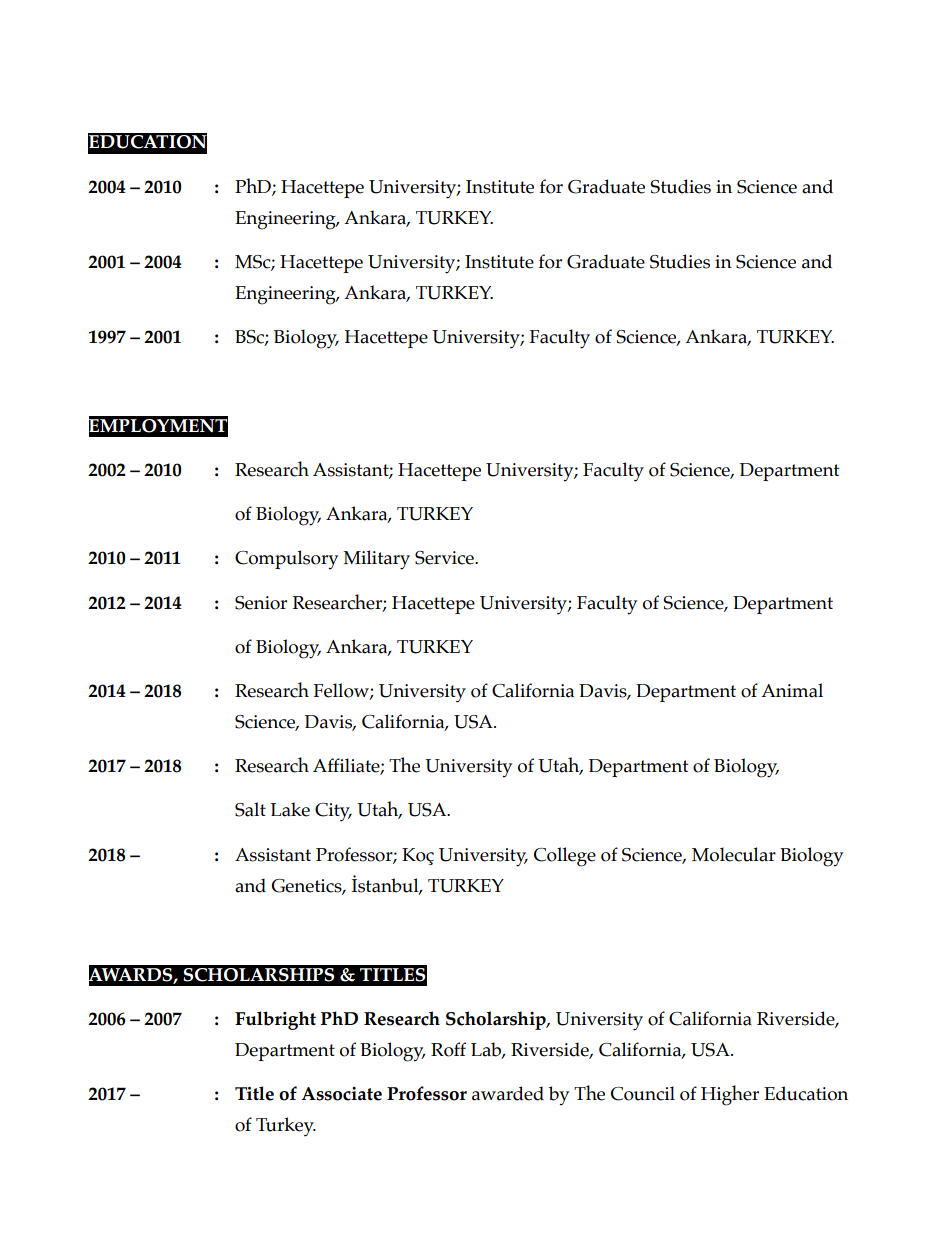 The image size is (952, 1233). I want to click on City, so click(333, 812).
